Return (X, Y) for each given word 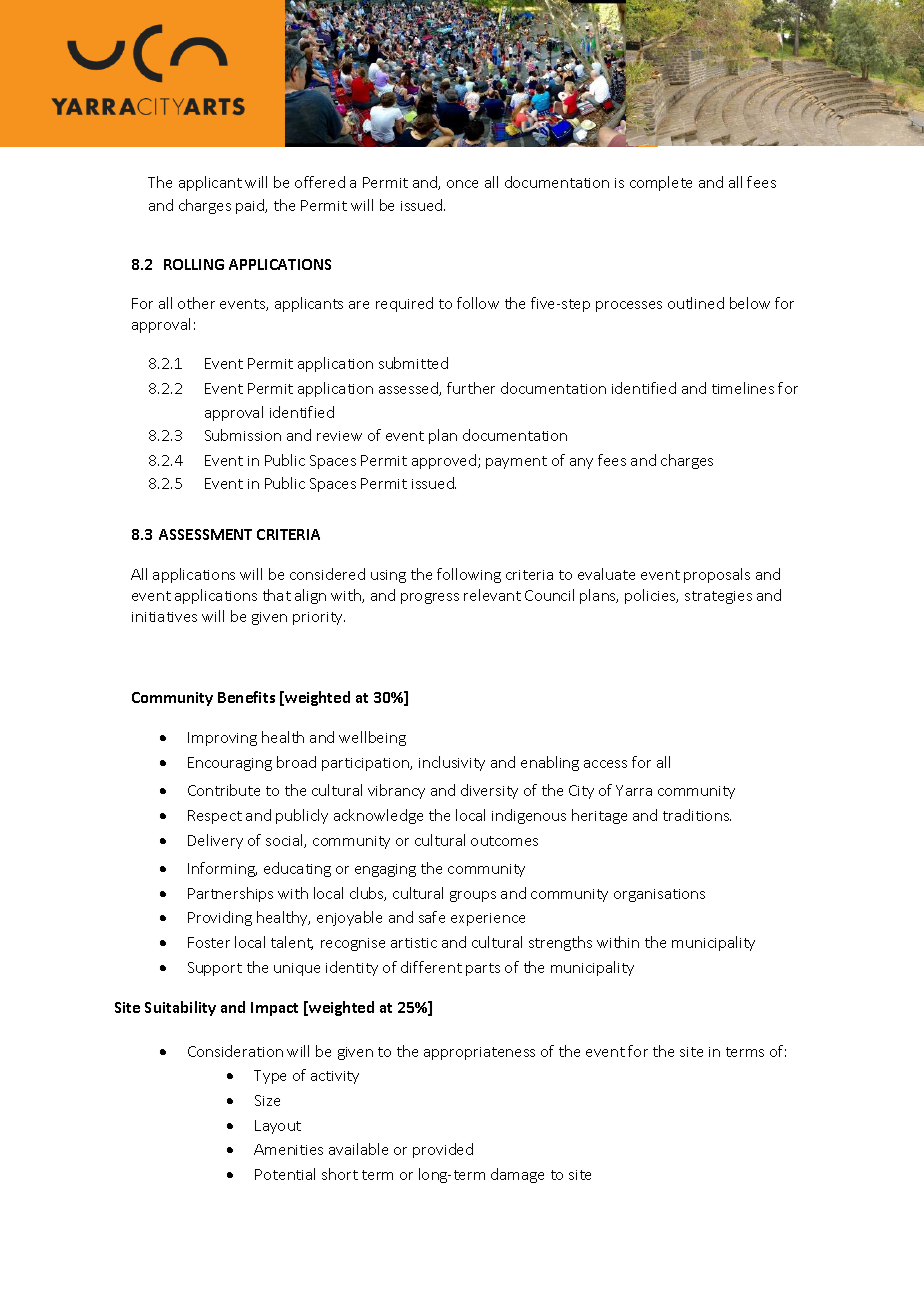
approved (445, 461)
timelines (743, 388)
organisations (659, 895)
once (462, 184)
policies (651, 596)
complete (661, 183)
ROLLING (194, 264)
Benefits (246, 697)
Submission (243, 435)
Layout (278, 1127)
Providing (220, 918)
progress (430, 598)
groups (473, 896)
